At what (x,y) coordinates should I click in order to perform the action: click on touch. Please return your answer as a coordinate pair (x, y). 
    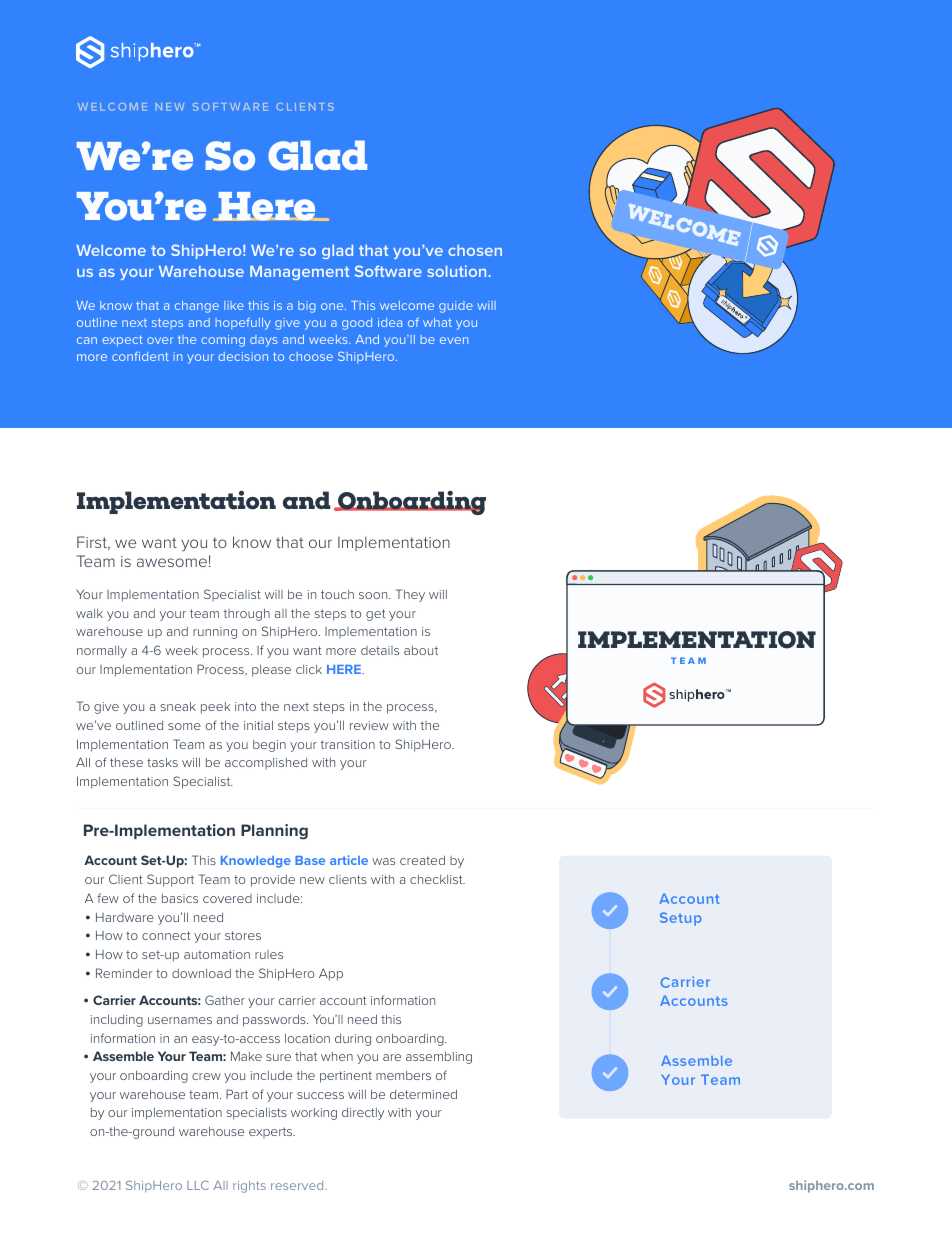
    Looking at the image, I should click on (337, 594).
